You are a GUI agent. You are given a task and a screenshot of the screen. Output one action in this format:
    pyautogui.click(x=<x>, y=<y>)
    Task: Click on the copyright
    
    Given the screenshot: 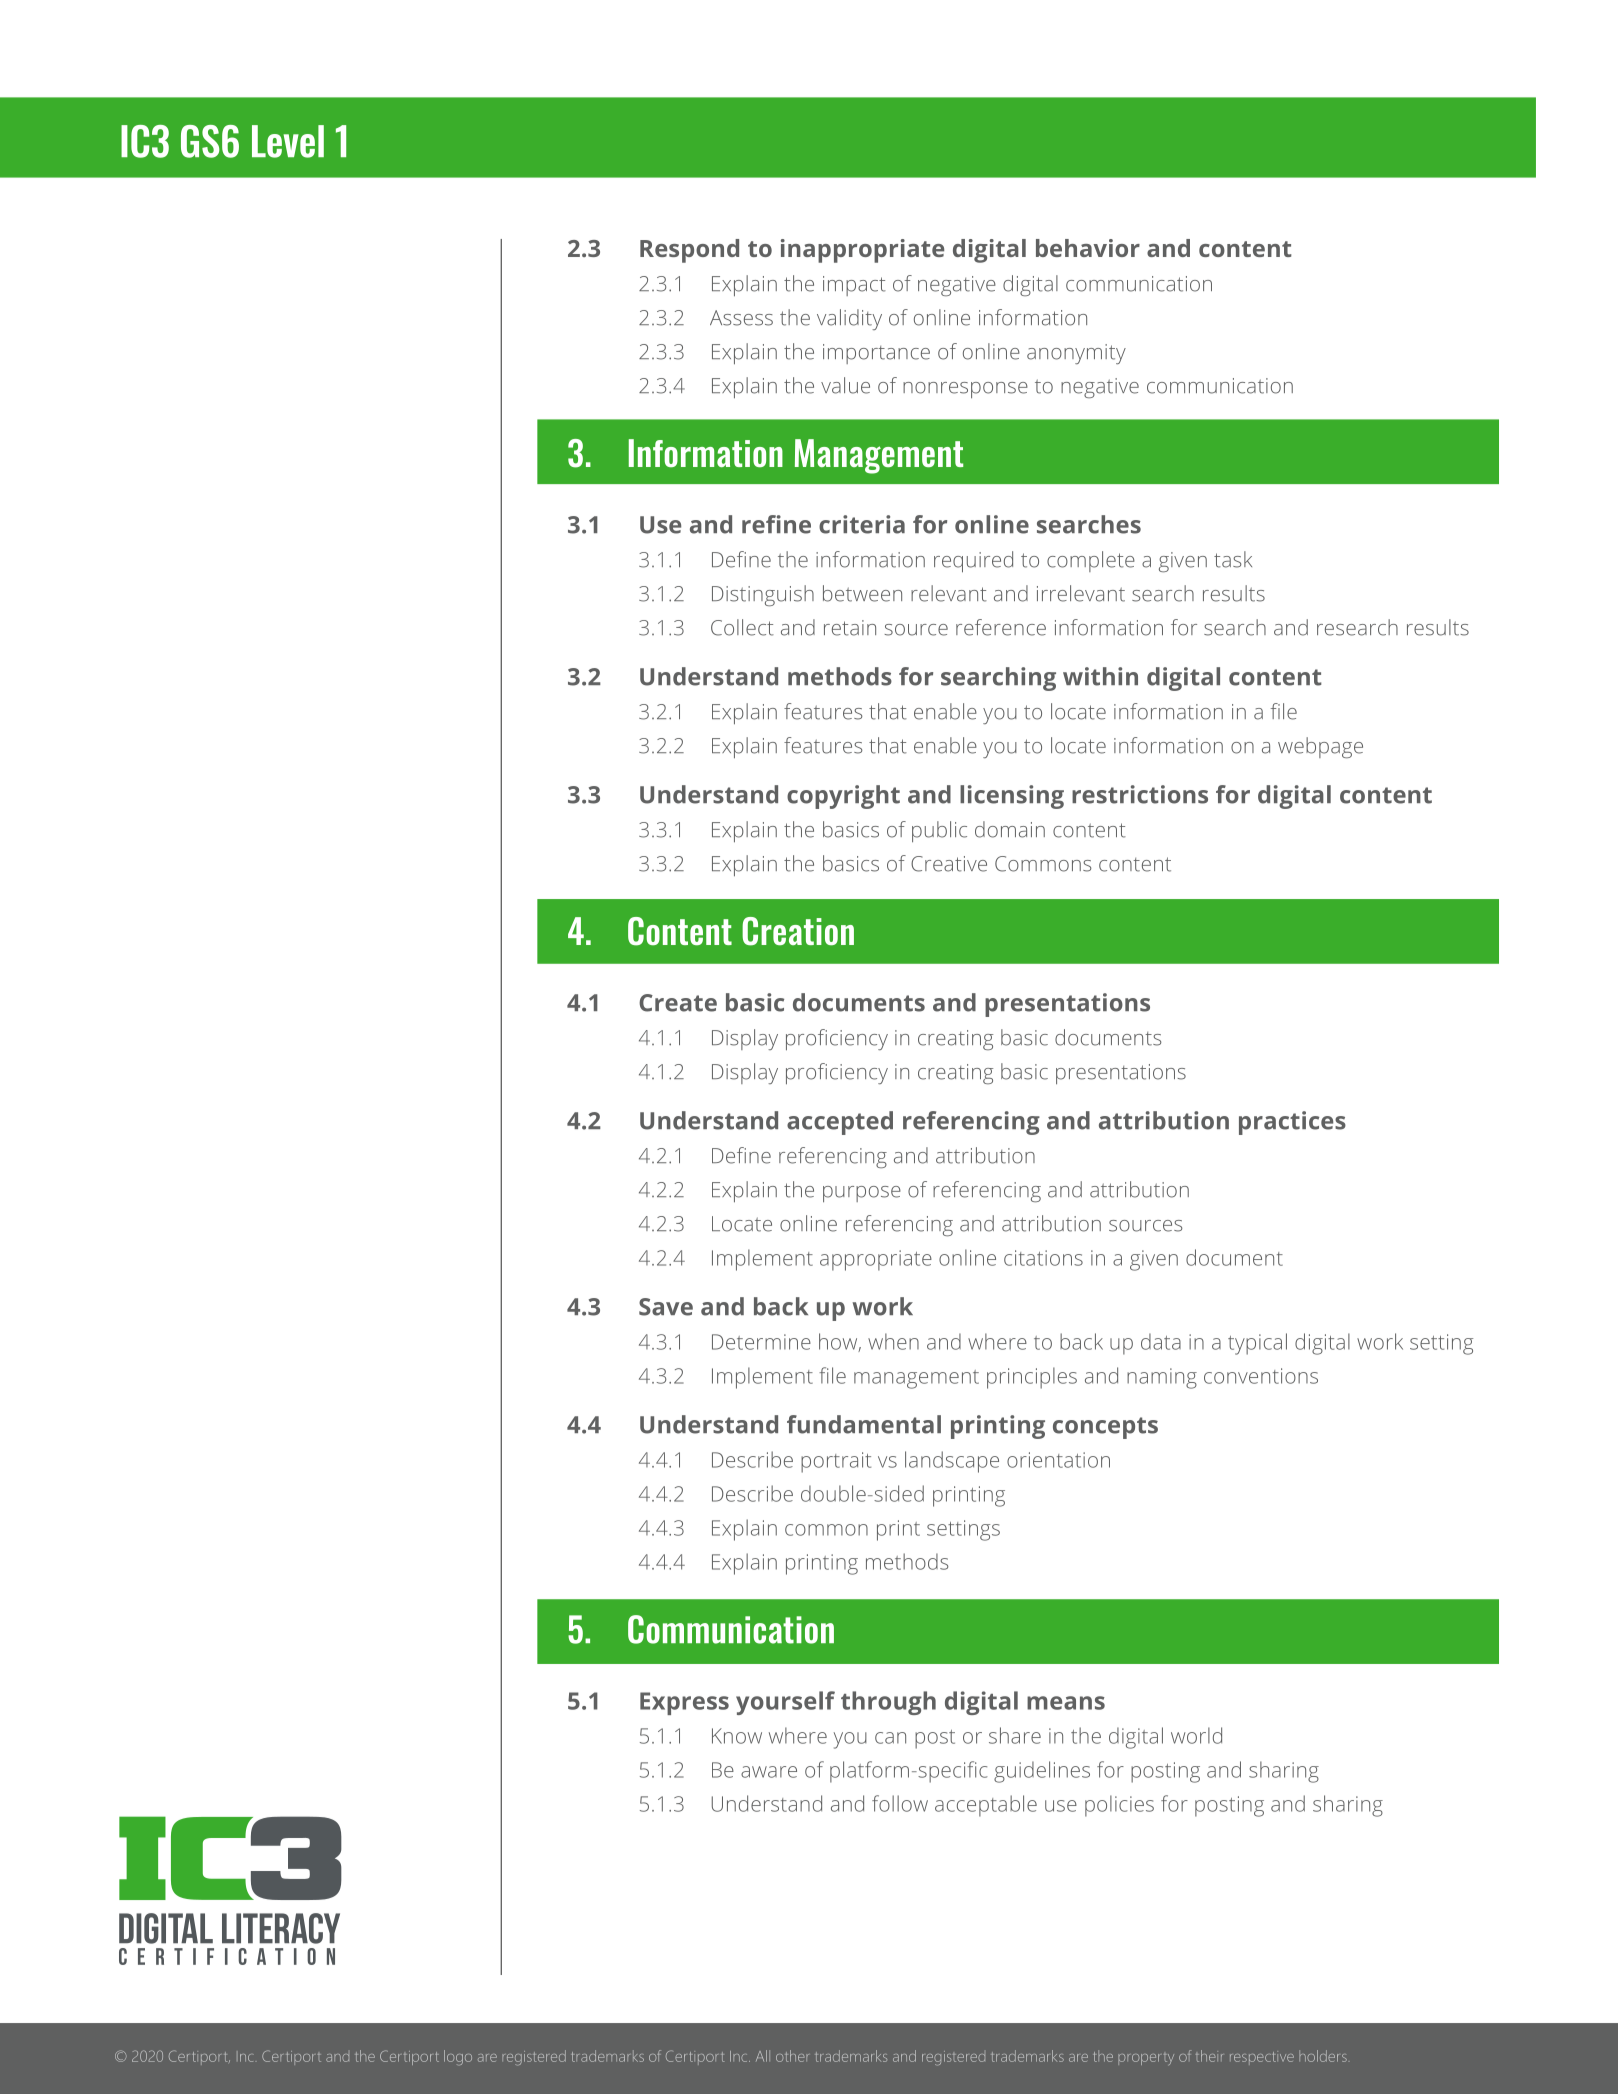 What is the action you would take?
    pyautogui.click(x=843, y=797)
